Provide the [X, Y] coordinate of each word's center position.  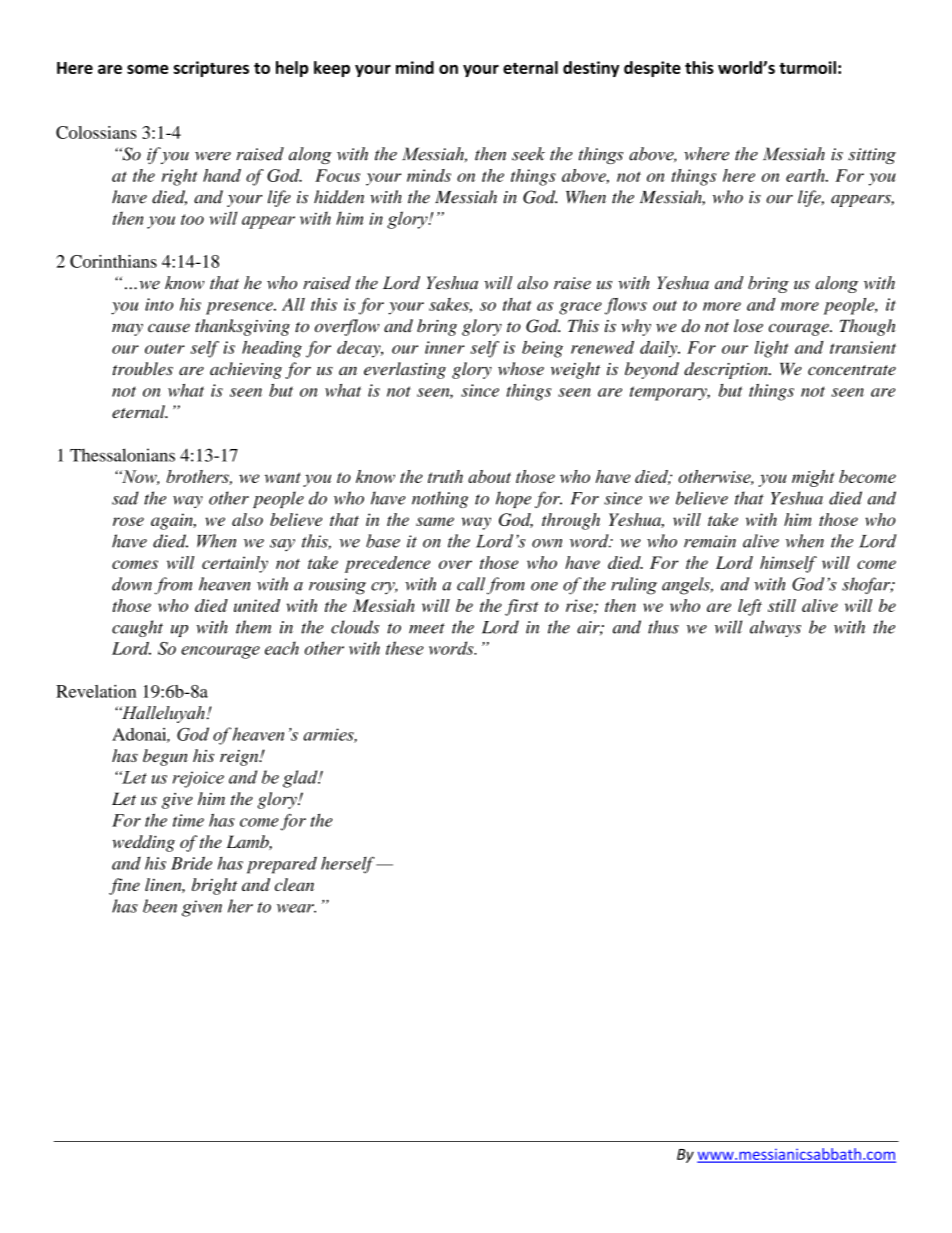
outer [165, 348]
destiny [591, 69]
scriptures [211, 69]
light [772, 349]
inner [445, 347]
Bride [191, 863]
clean [294, 884]
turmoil [807, 67]
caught [137, 628]
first [522, 607]
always [775, 628]
